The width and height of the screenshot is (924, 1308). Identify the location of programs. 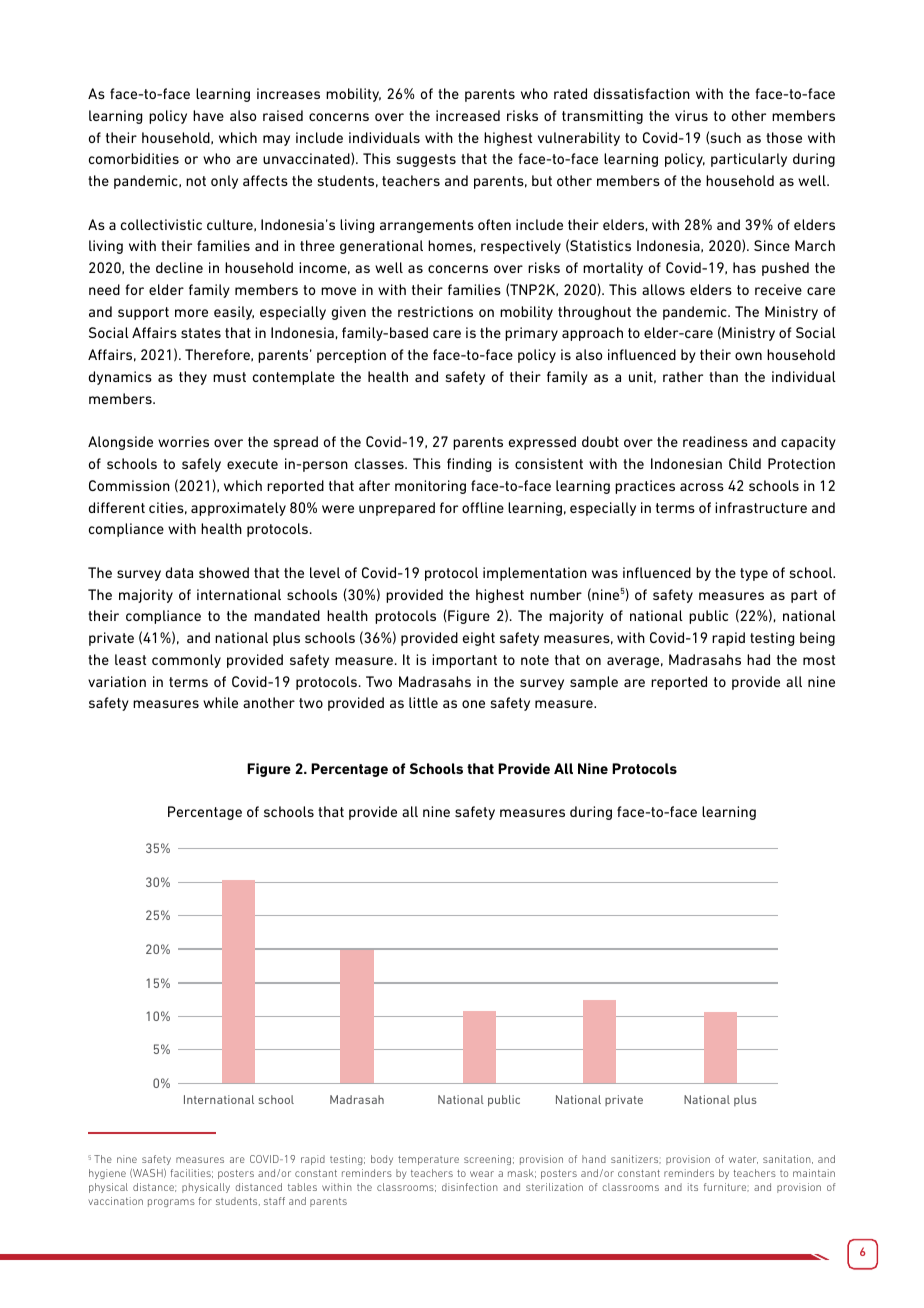
(171, 1203).
